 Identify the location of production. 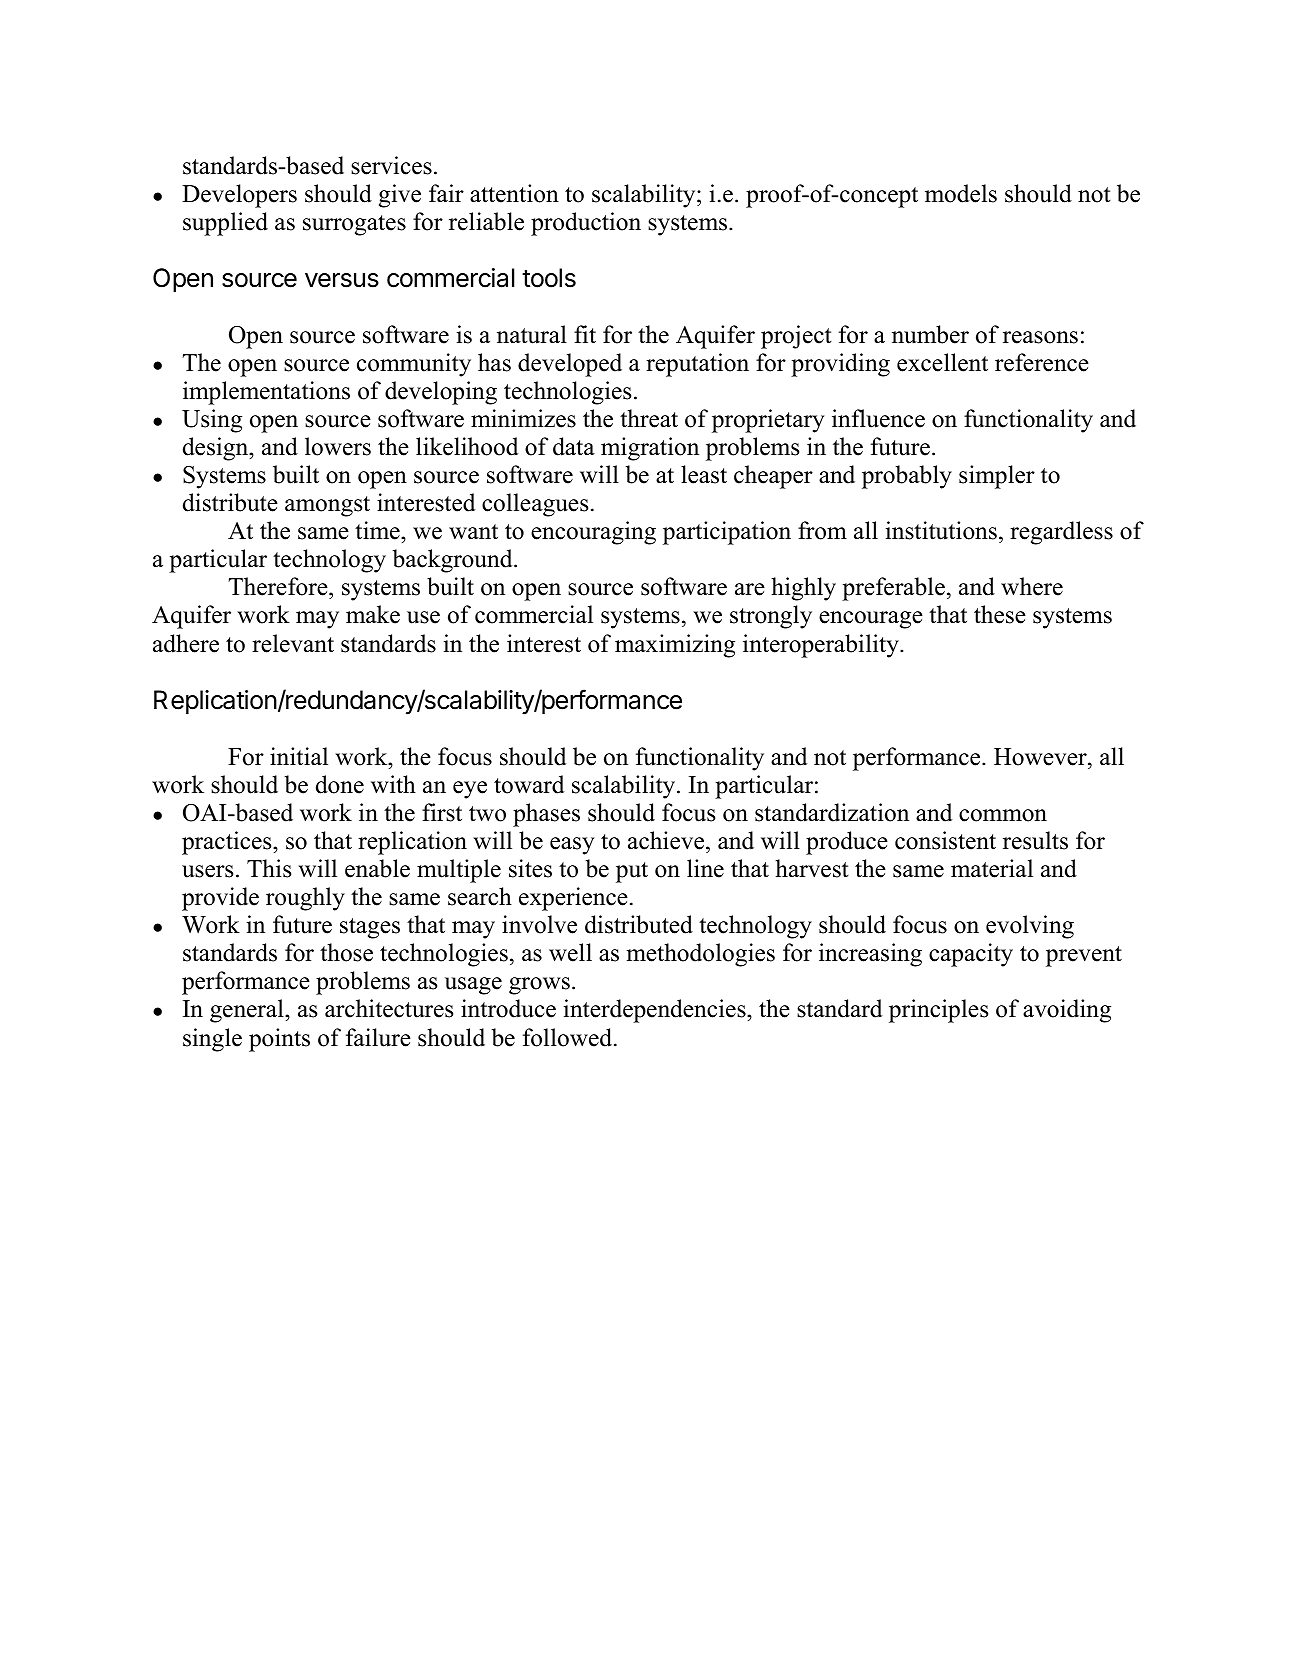
(586, 224).
